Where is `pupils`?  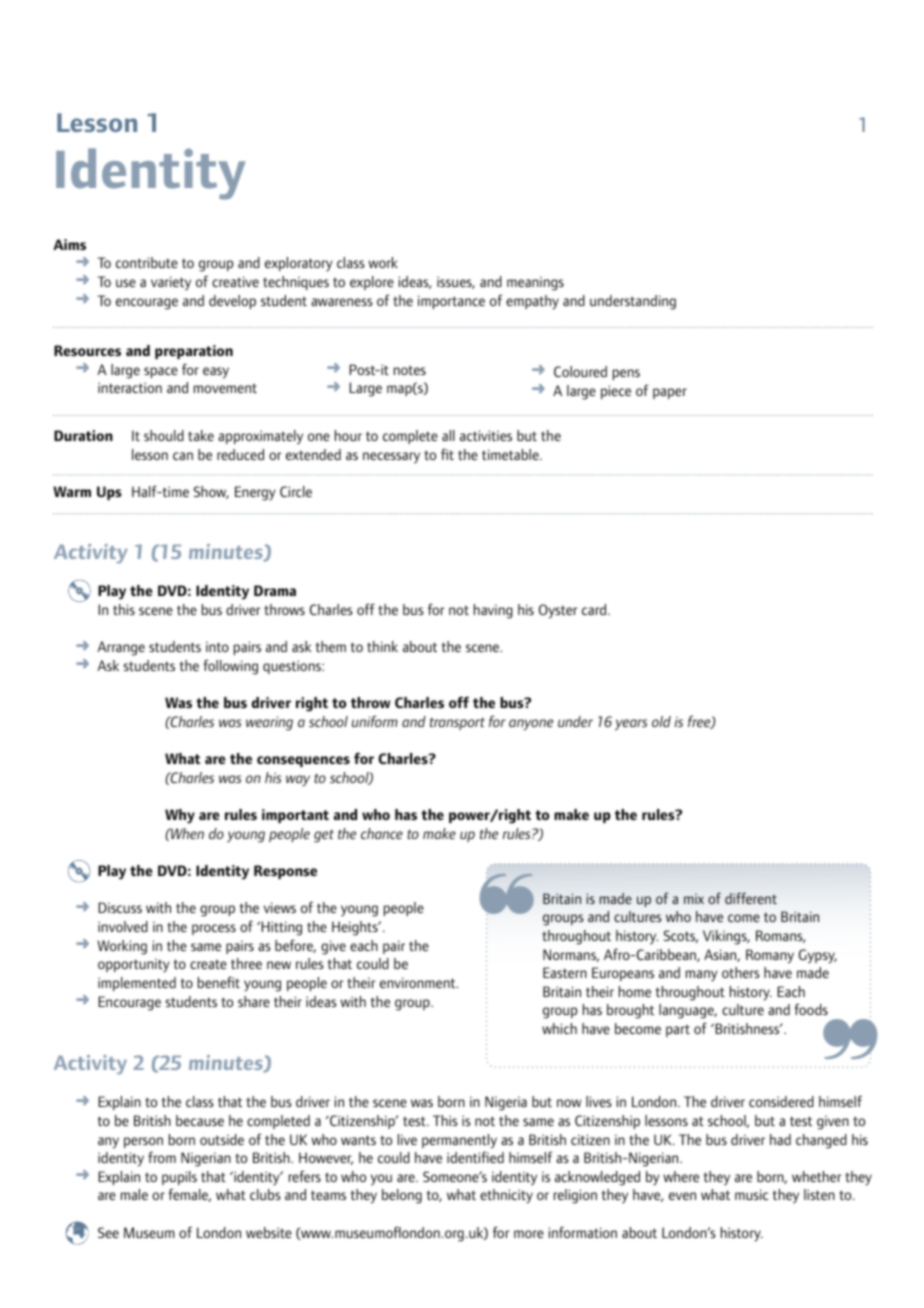
pupils is located at coordinates (179, 1178).
